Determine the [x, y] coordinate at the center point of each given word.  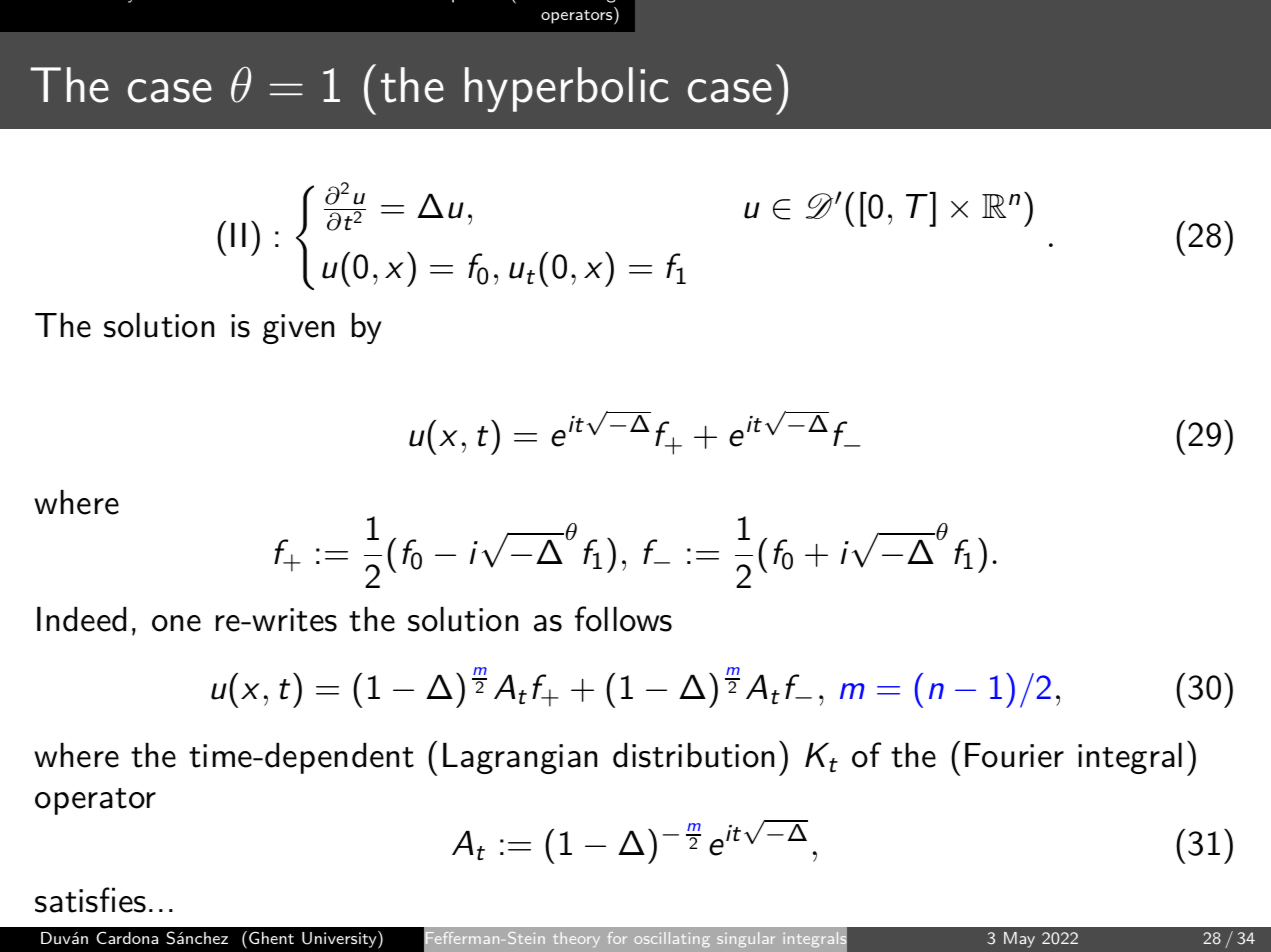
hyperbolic [567, 89]
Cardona [127, 937]
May [1019, 940]
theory [576, 939]
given [298, 329]
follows [623, 619]
